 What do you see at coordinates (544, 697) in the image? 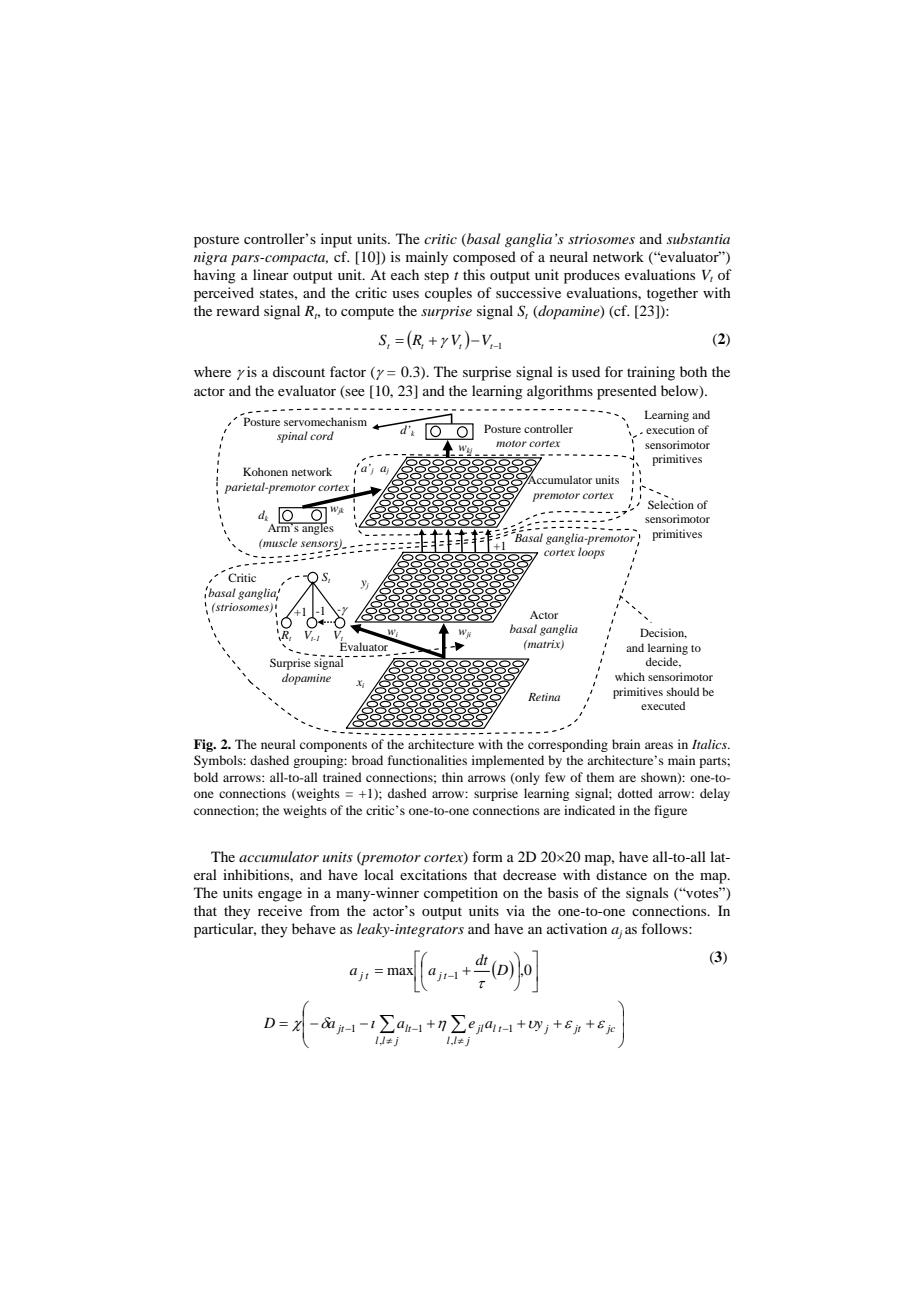
I see `Retina` at bounding box center [544, 697].
